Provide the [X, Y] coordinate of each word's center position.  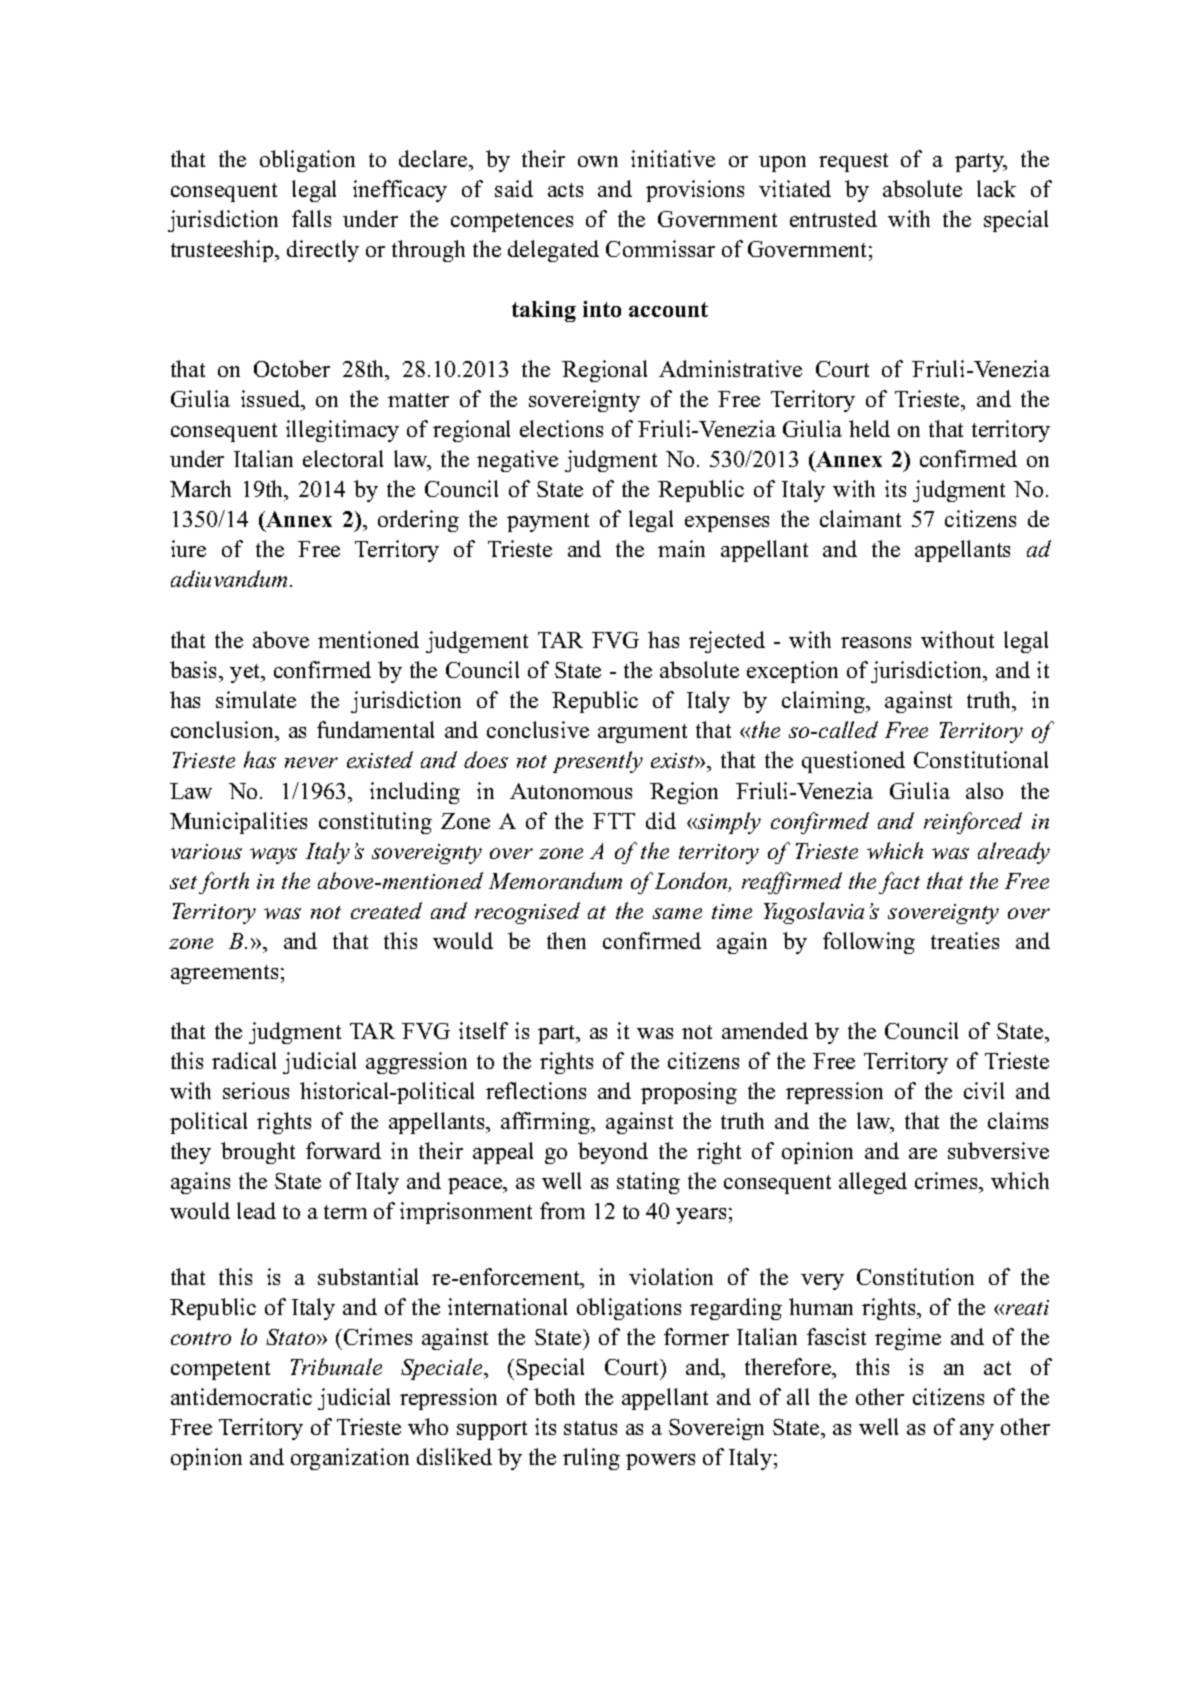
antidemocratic [241, 1396]
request [853, 162]
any [977, 1432]
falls [311, 218]
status [590, 1428]
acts [565, 190]
